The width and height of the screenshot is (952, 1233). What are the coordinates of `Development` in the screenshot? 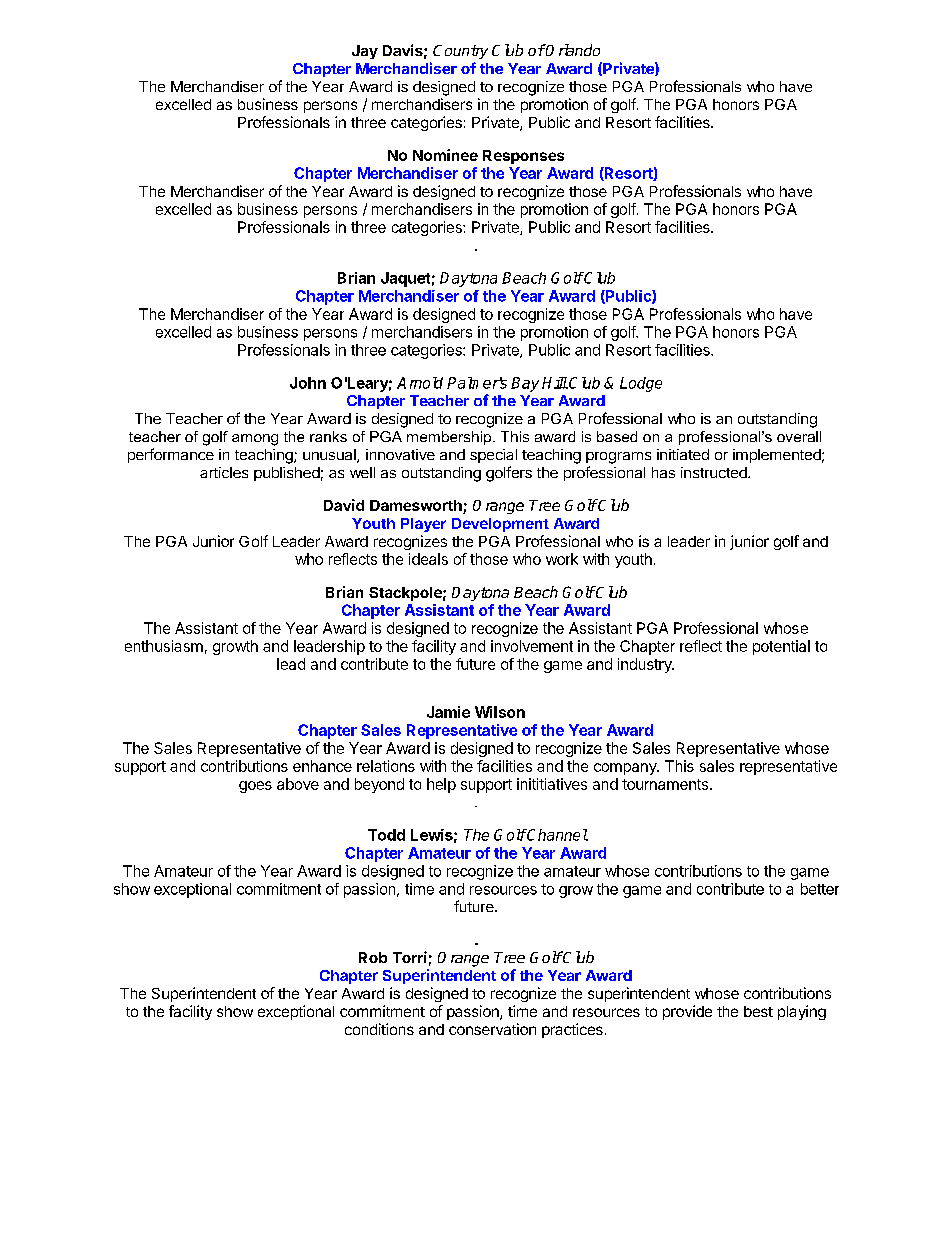 It's located at (500, 525).
